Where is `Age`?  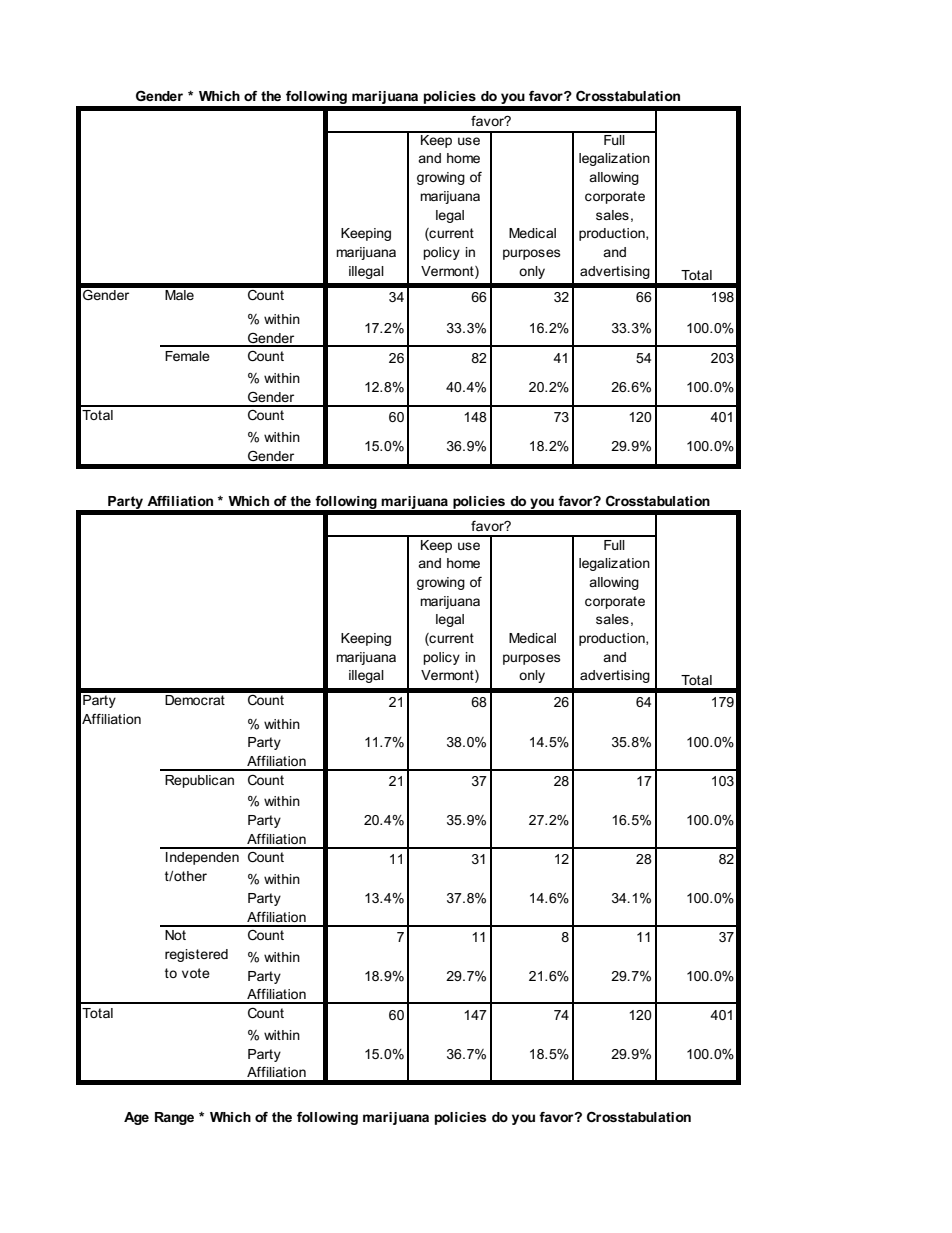
Age is located at coordinates (136, 1118).
